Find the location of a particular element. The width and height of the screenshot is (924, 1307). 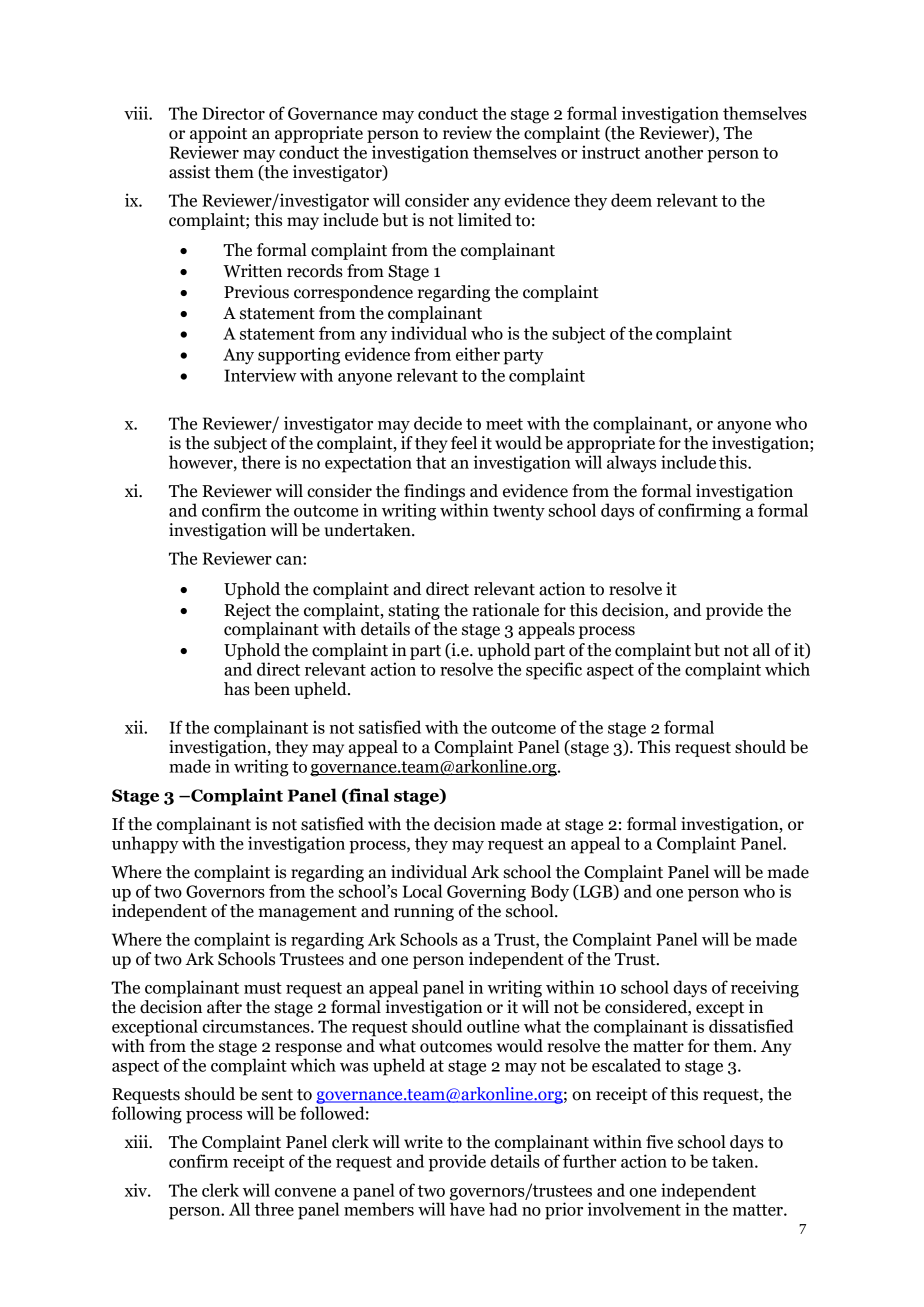

limited is located at coordinates (485, 218).
